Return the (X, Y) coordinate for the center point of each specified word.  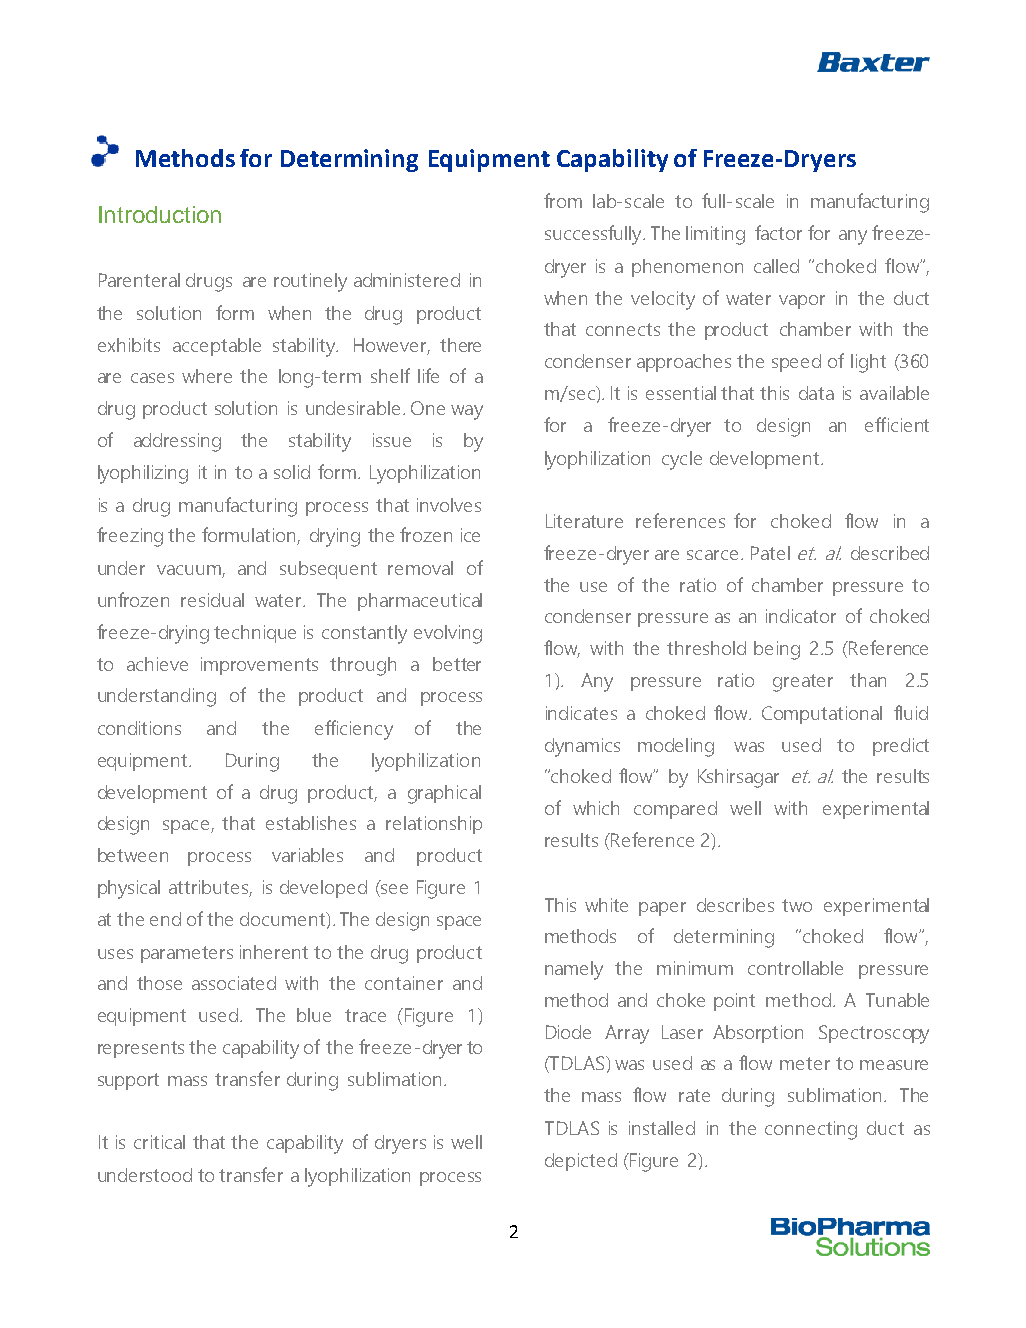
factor (778, 232)
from (563, 200)
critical (159, 1142)
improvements (259, 666)
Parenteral (139, 280)
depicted (581, 1162)
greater (803, 683)
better (457, 664)
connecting (811, 1130)
